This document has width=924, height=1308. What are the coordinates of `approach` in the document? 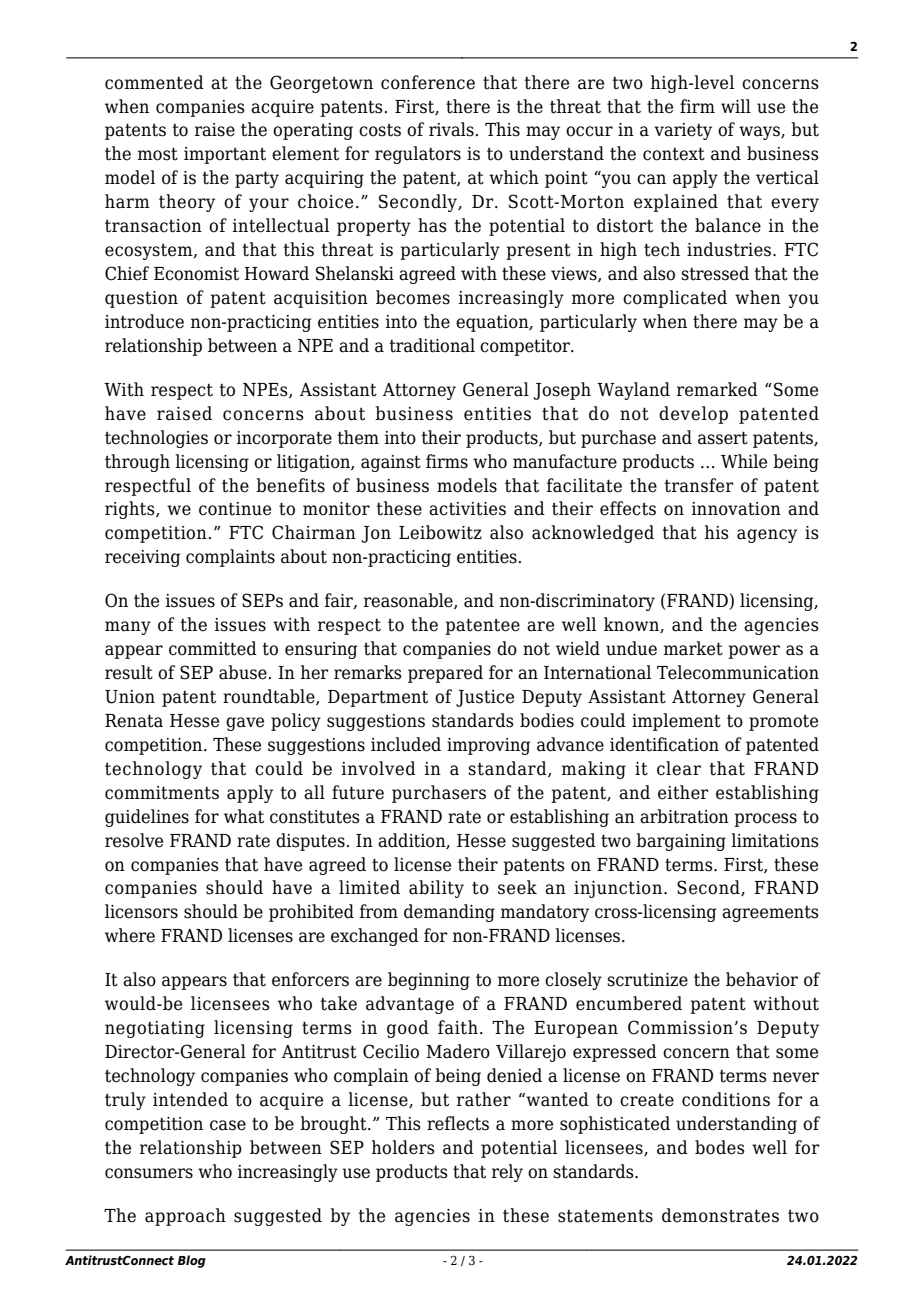 It's located at (185, 1217).
